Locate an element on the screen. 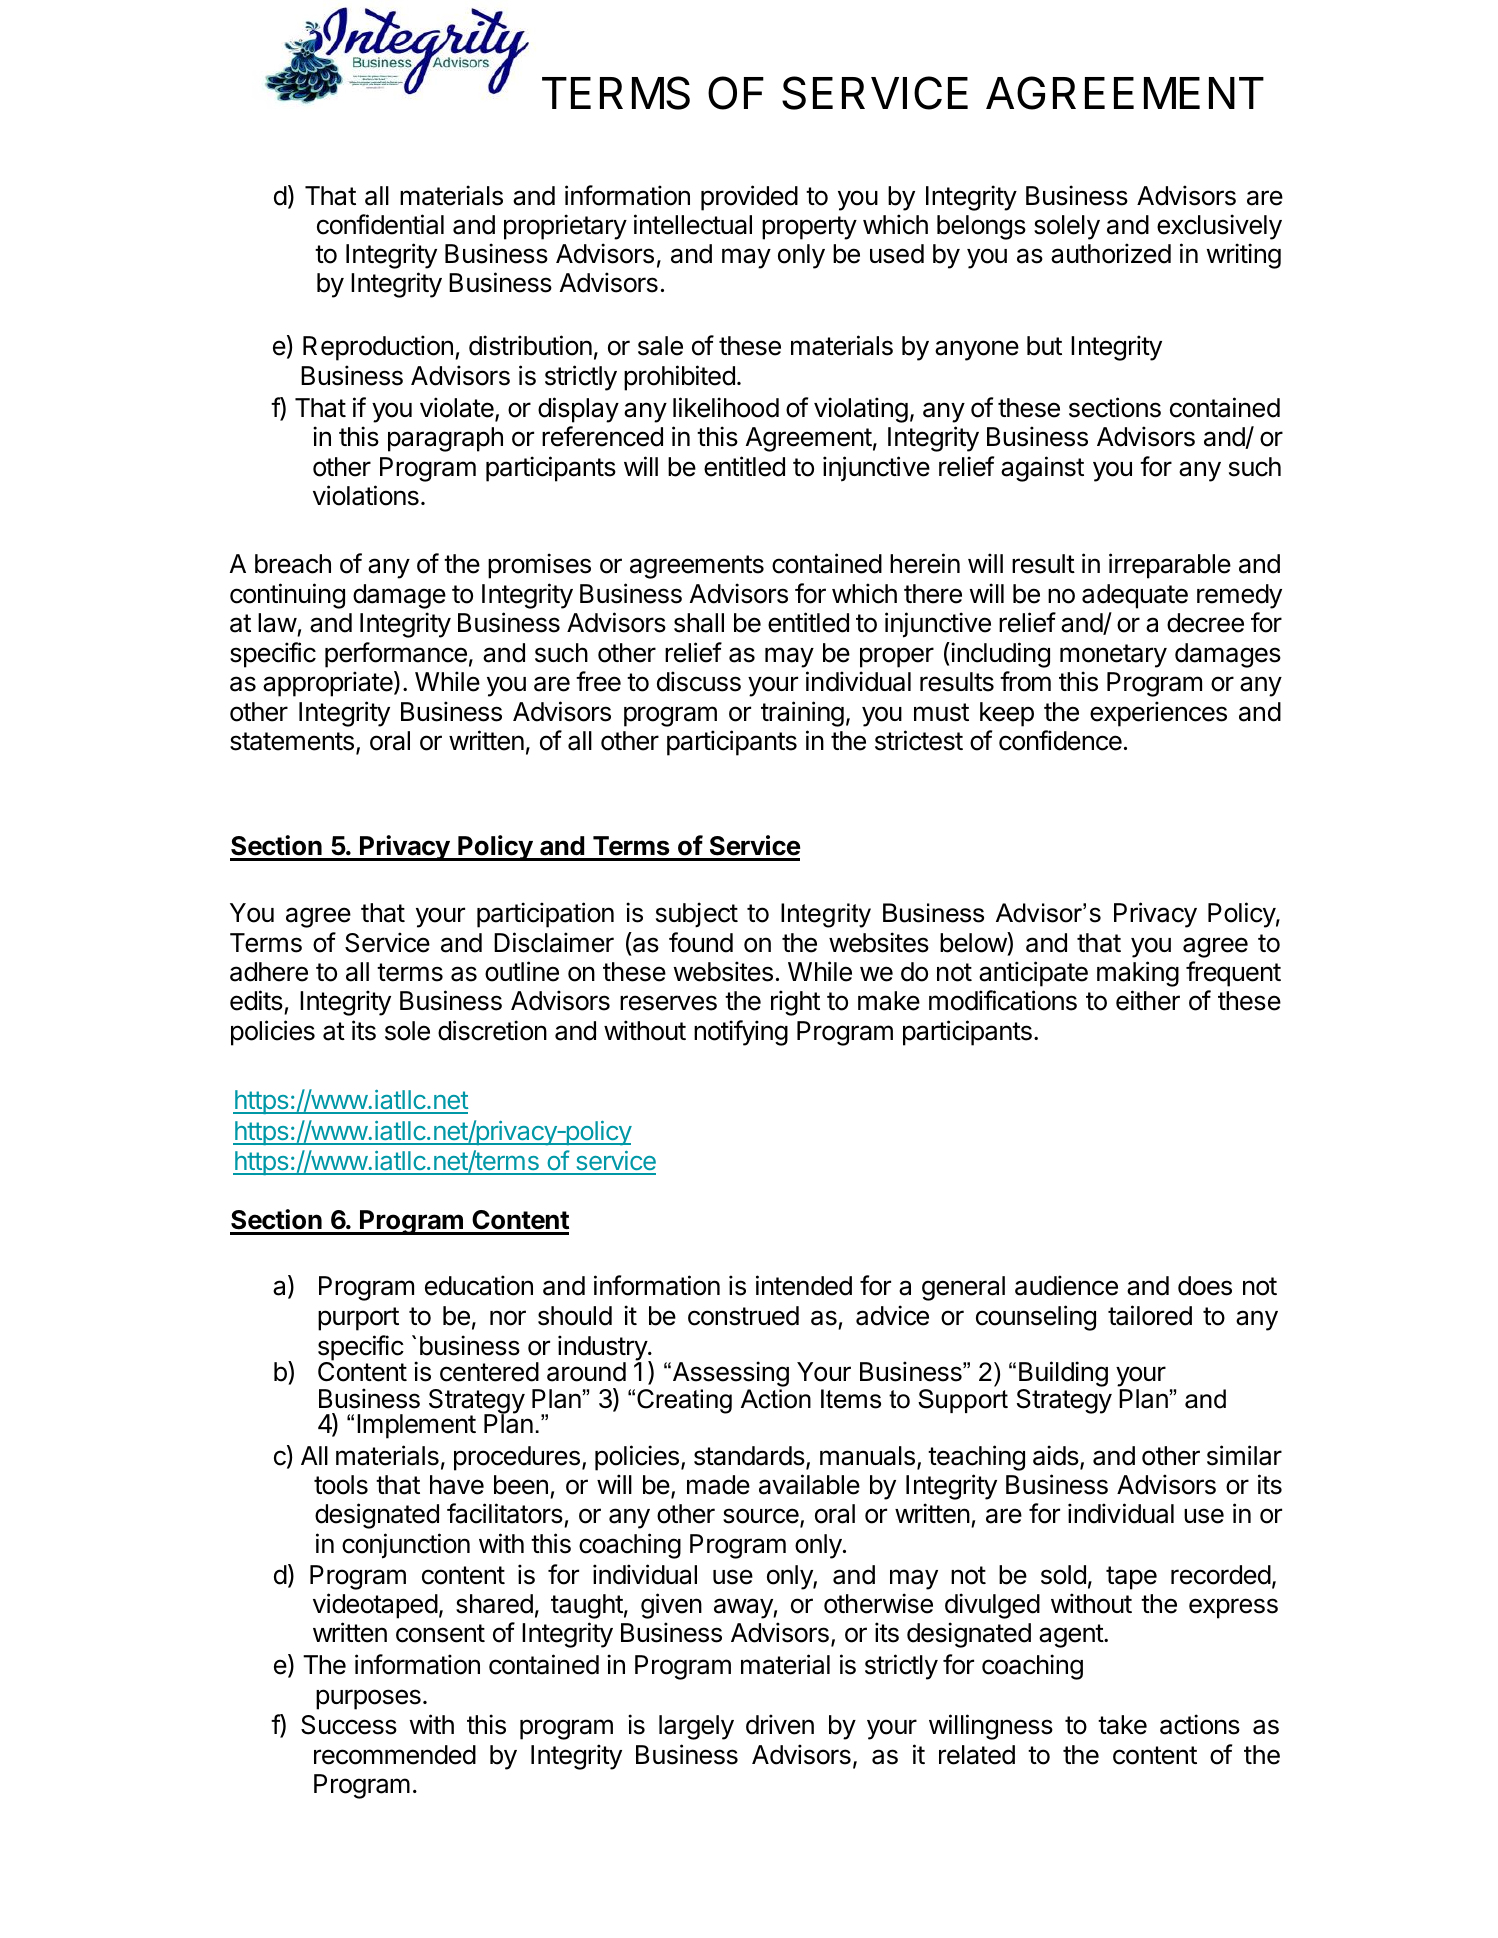  adequate is located at coordinates (1135, 596).
